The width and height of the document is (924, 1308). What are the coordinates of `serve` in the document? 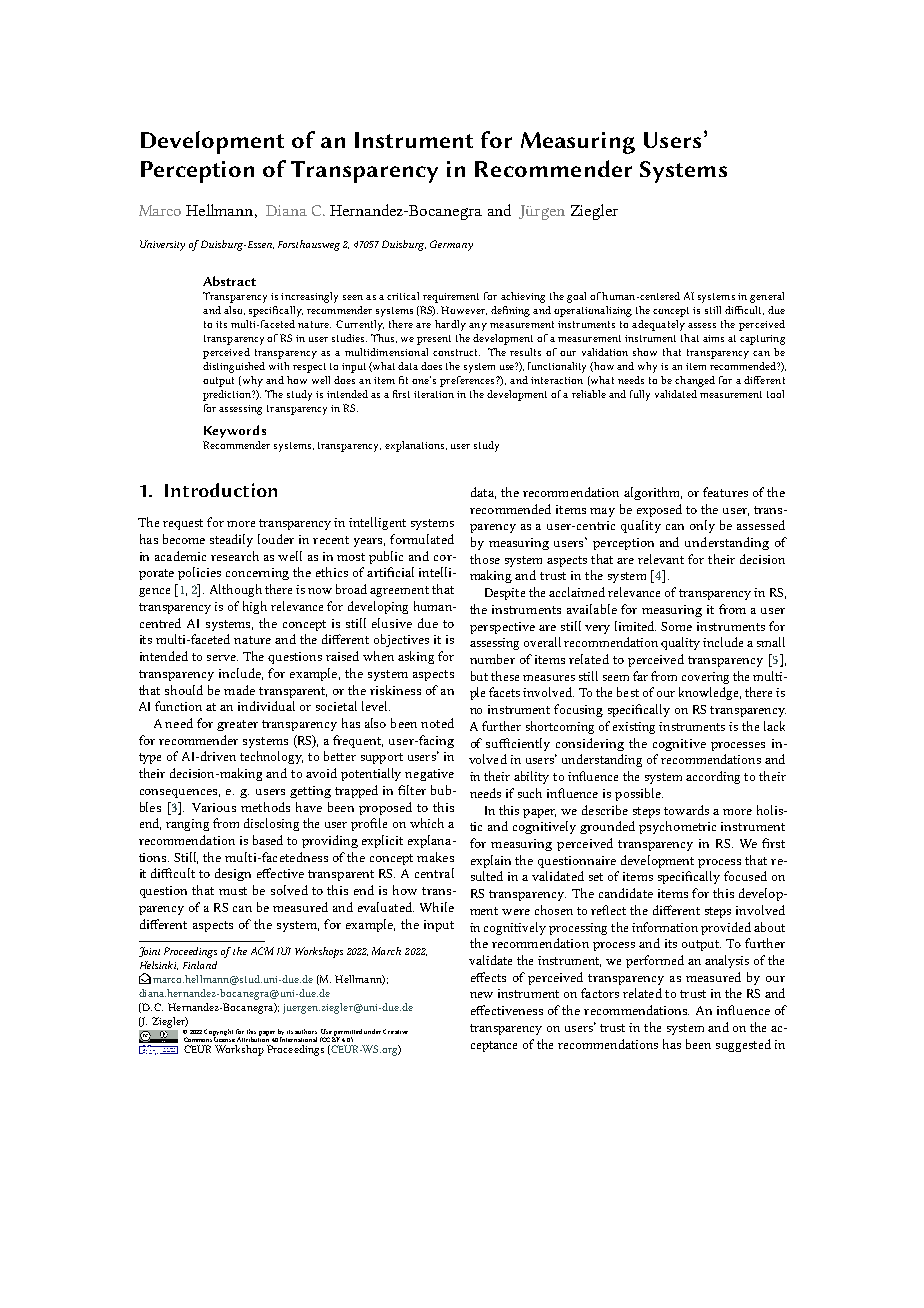 It's located at (222, 658).
